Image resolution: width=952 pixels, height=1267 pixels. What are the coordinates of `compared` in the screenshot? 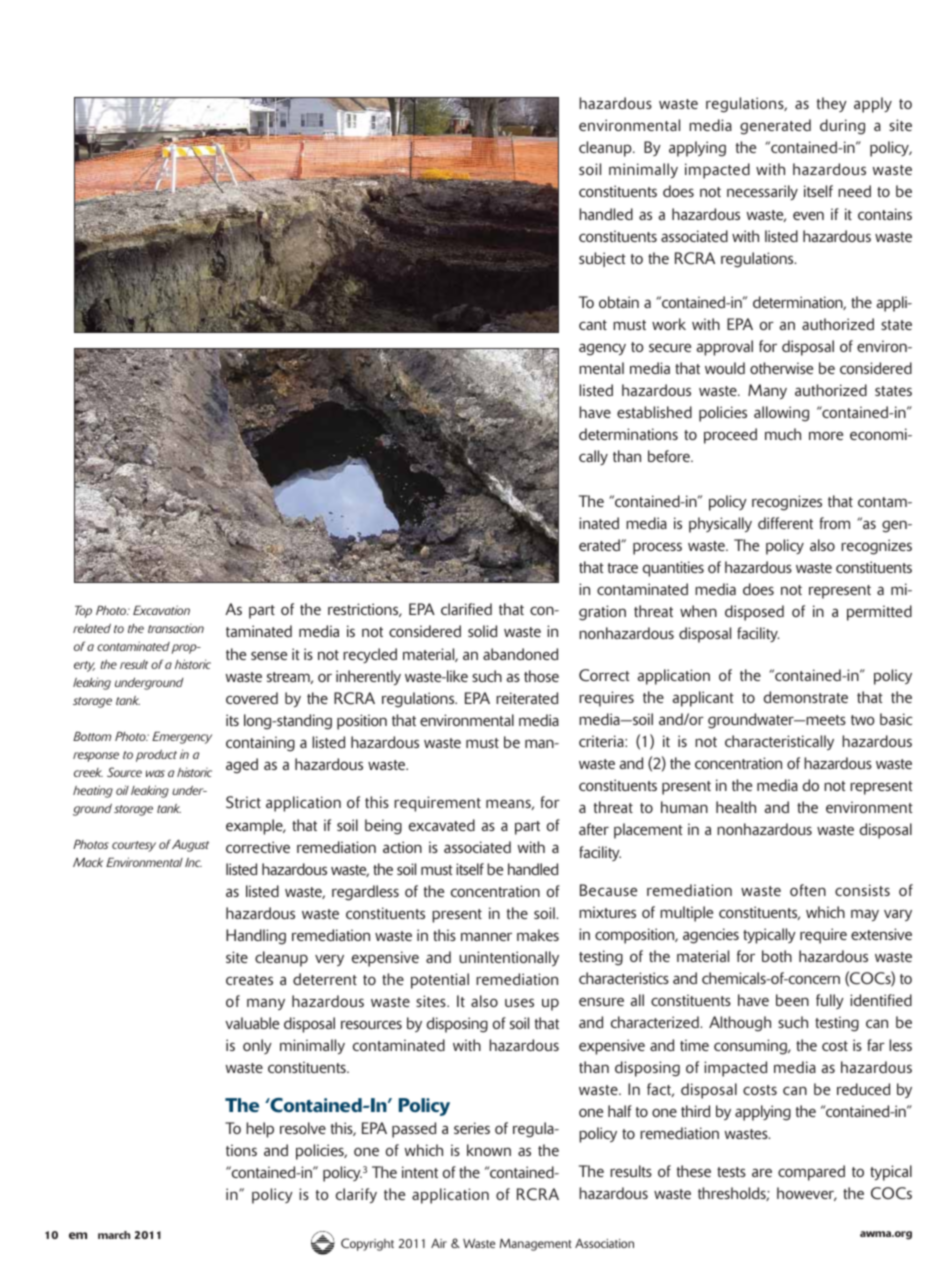 It's located at (811, 1173).
